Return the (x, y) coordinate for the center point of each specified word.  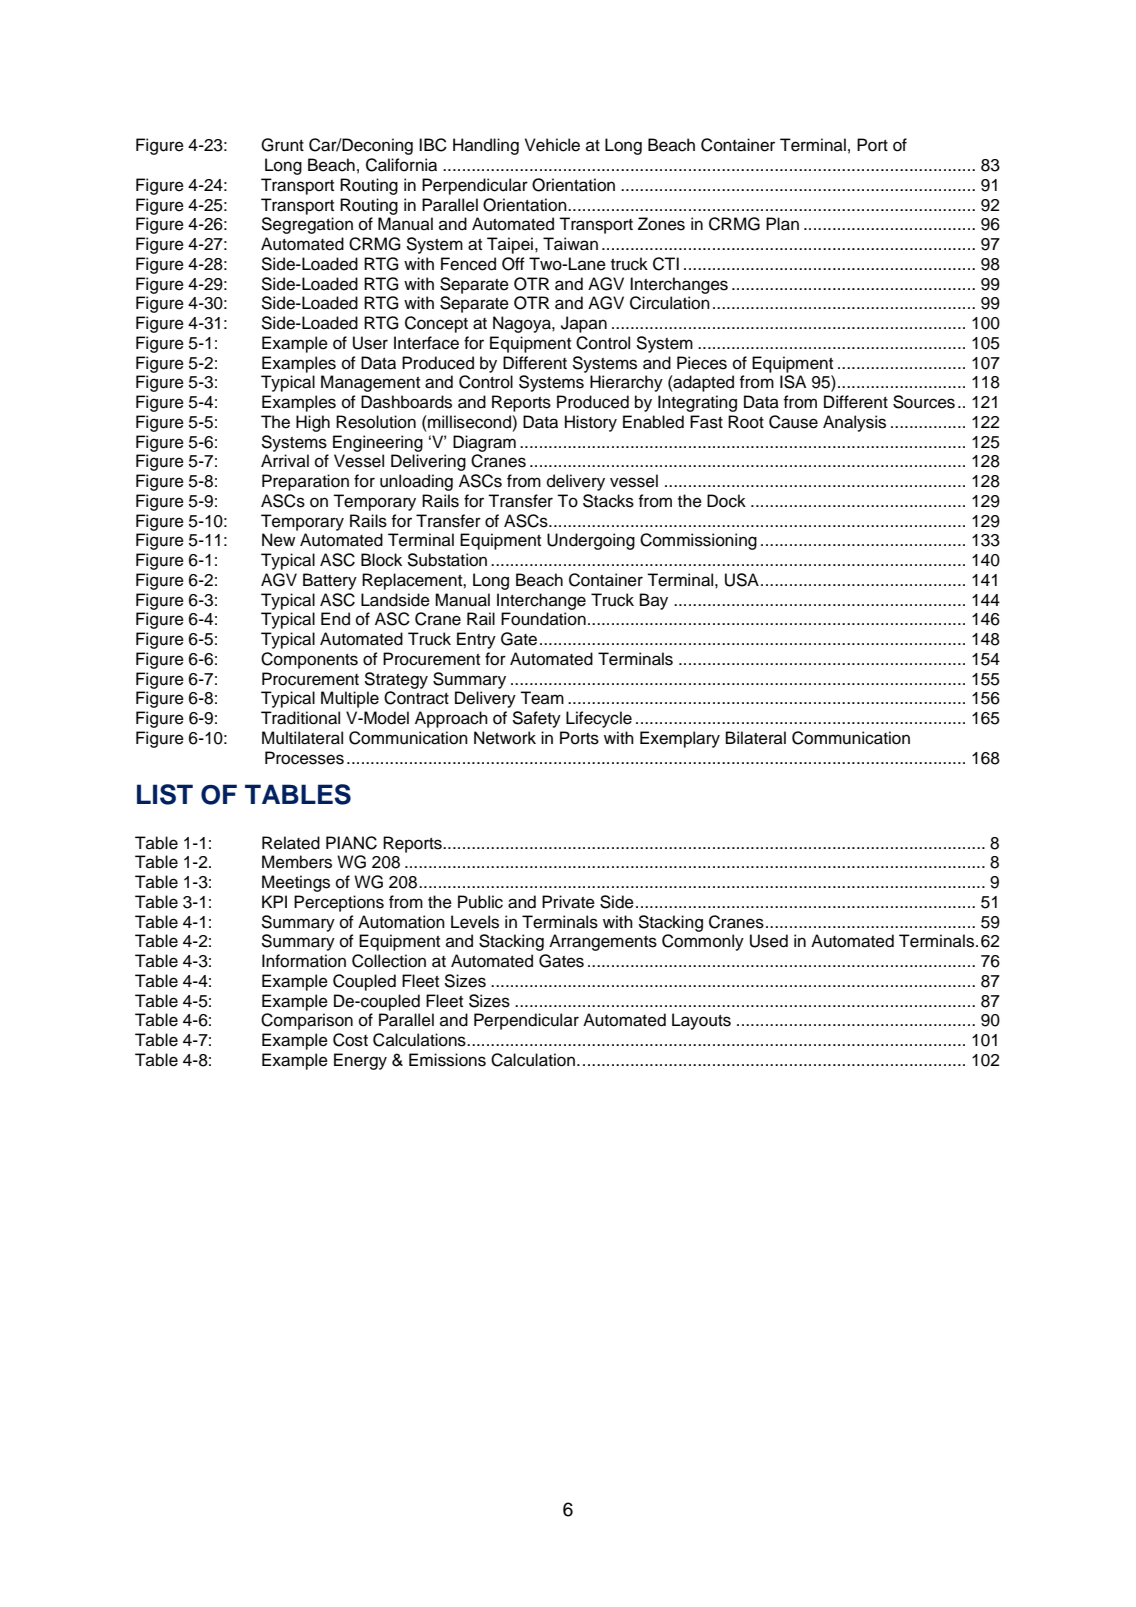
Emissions (447, 1060)
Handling (486, 146)
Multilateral (302, 738)
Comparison (307, 1021)
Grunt (282, 145)
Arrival (285, 460)
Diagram (484, 443)
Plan (782, 224)
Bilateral (756, 738)
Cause (793, 422)
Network (505, 738)
